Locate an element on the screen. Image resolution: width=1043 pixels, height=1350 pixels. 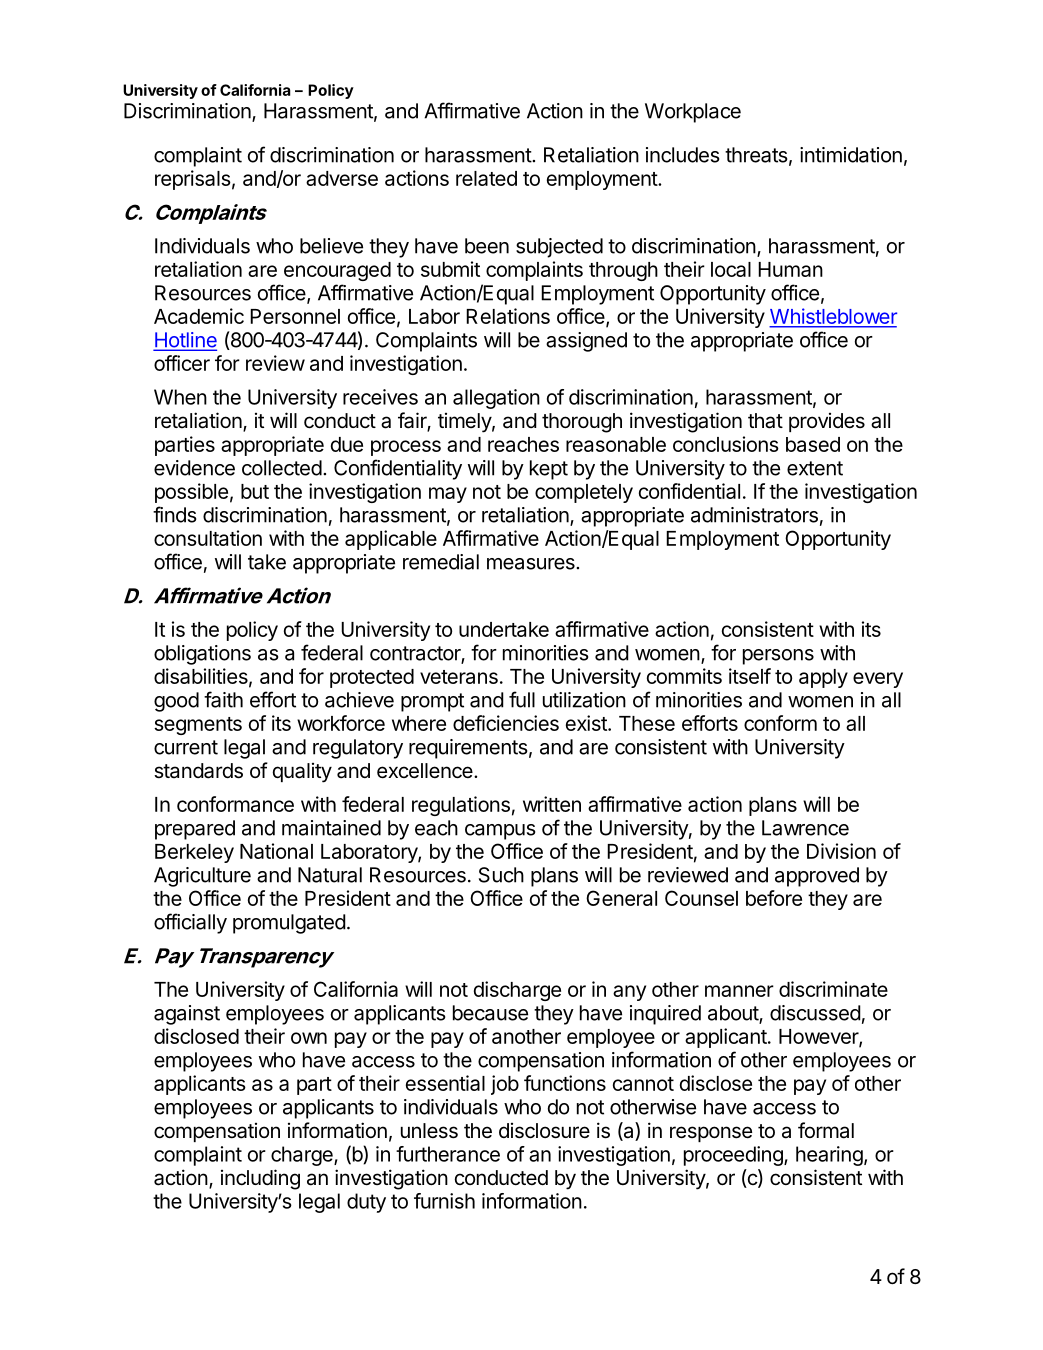
reprisals is located at coordinates (193, 180).
